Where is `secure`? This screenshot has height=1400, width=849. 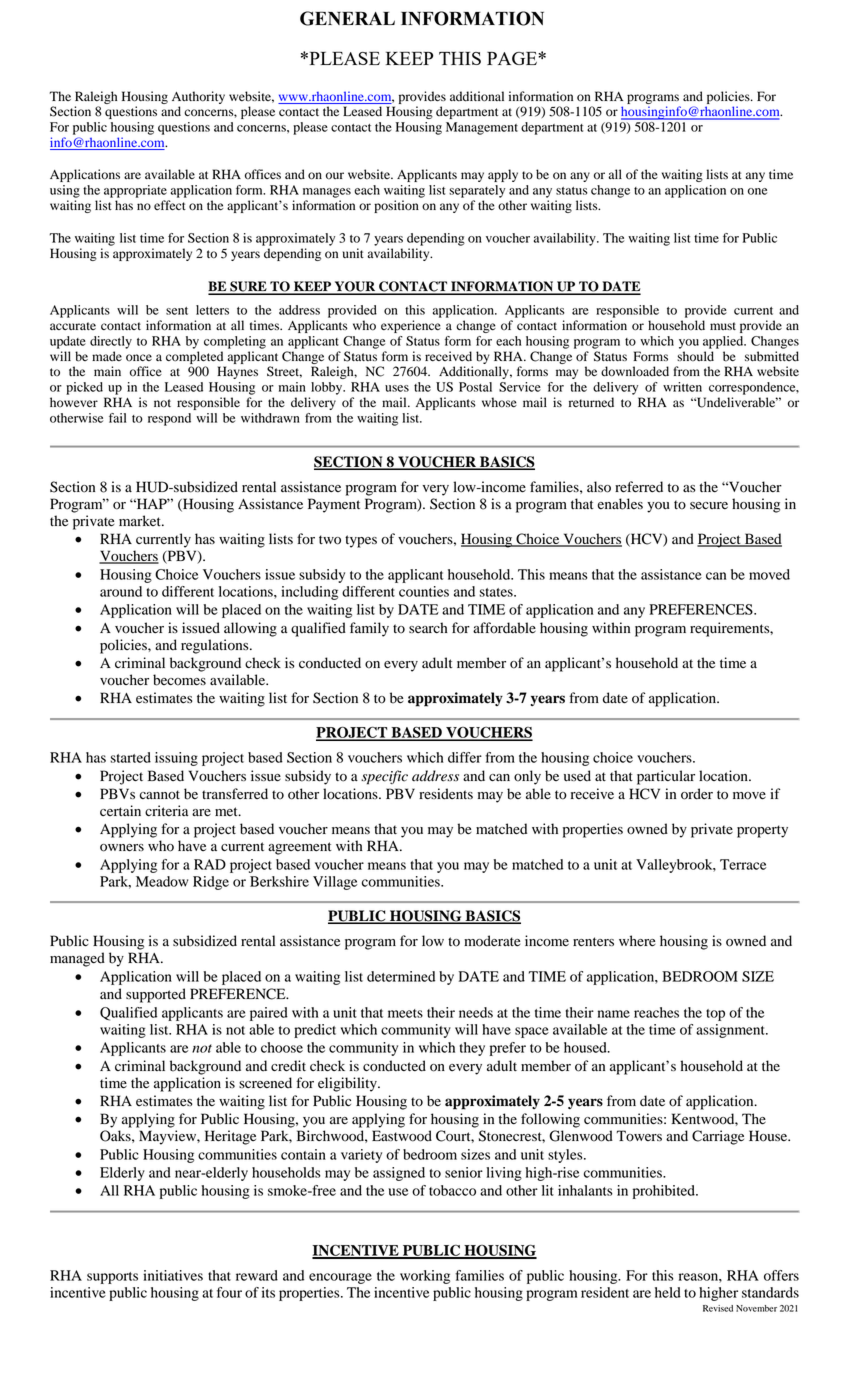 secure is located at coordinates (709, 506).
